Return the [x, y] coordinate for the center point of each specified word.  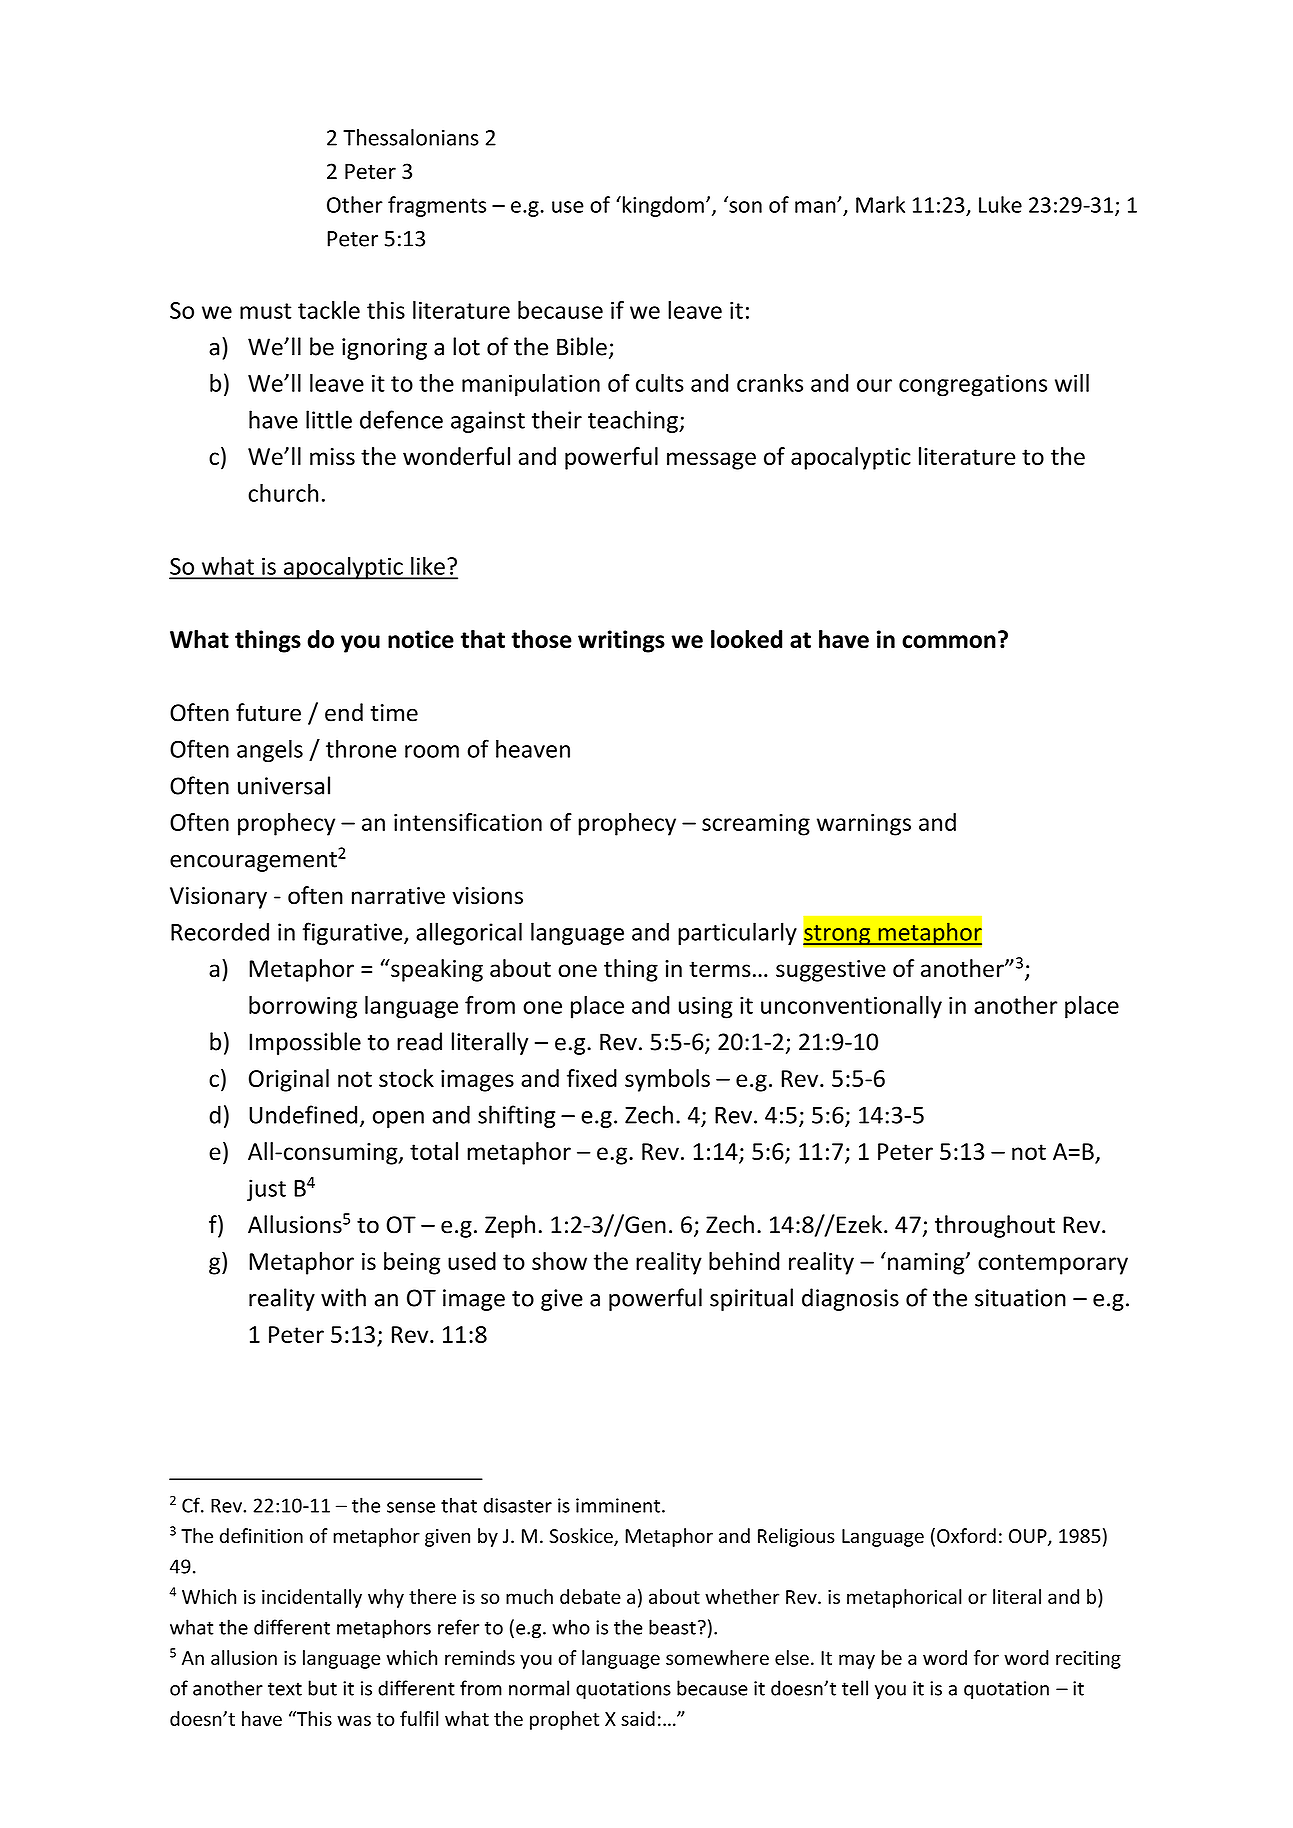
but [322, 1688]
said [638, 1718]
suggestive [831, 971]
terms [720, 969]
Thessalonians [411, 137]
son [745, 207]
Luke [1000, 204]
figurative [353, 933]
